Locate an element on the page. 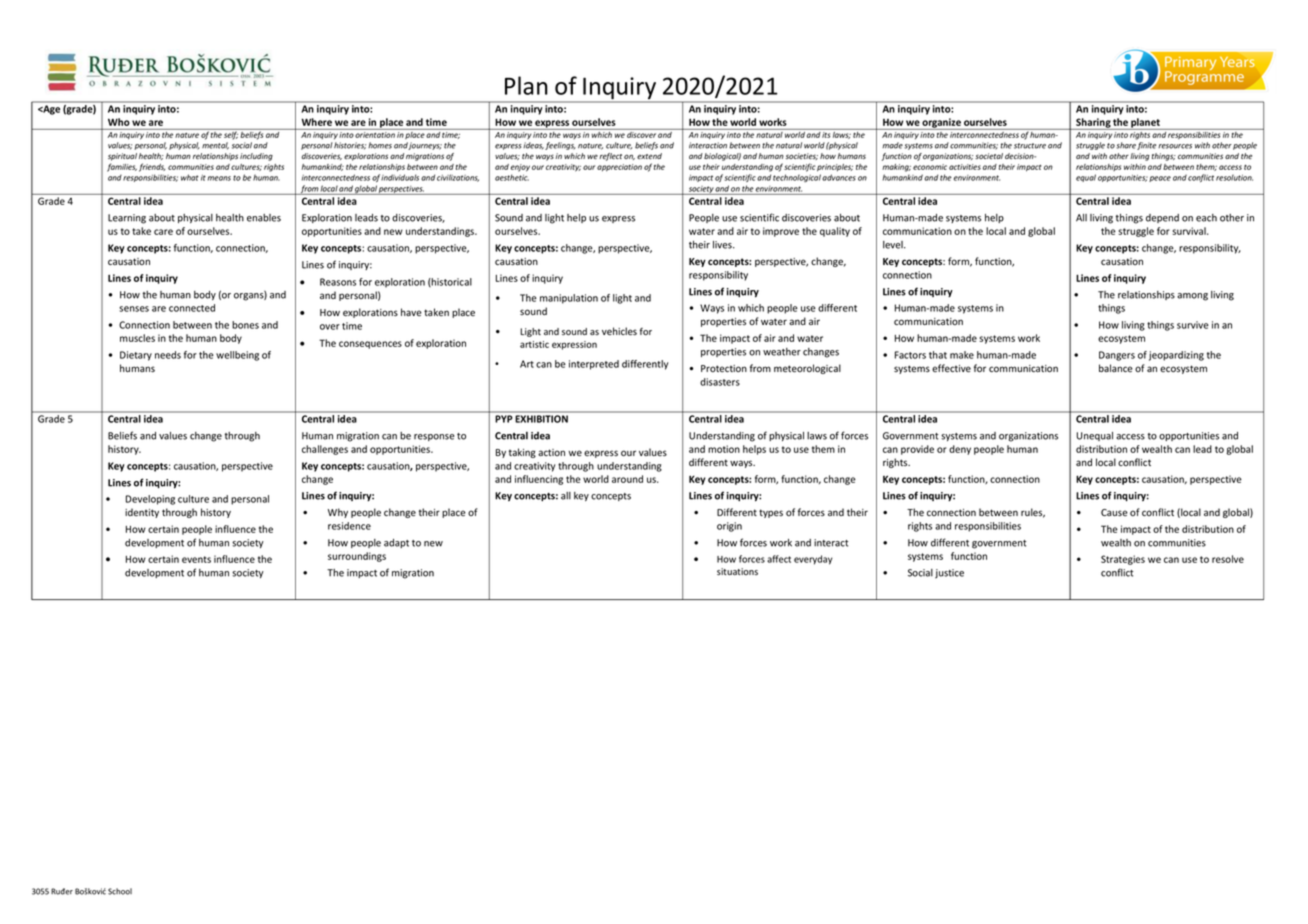  affect is located at coordinates (779, 559).
